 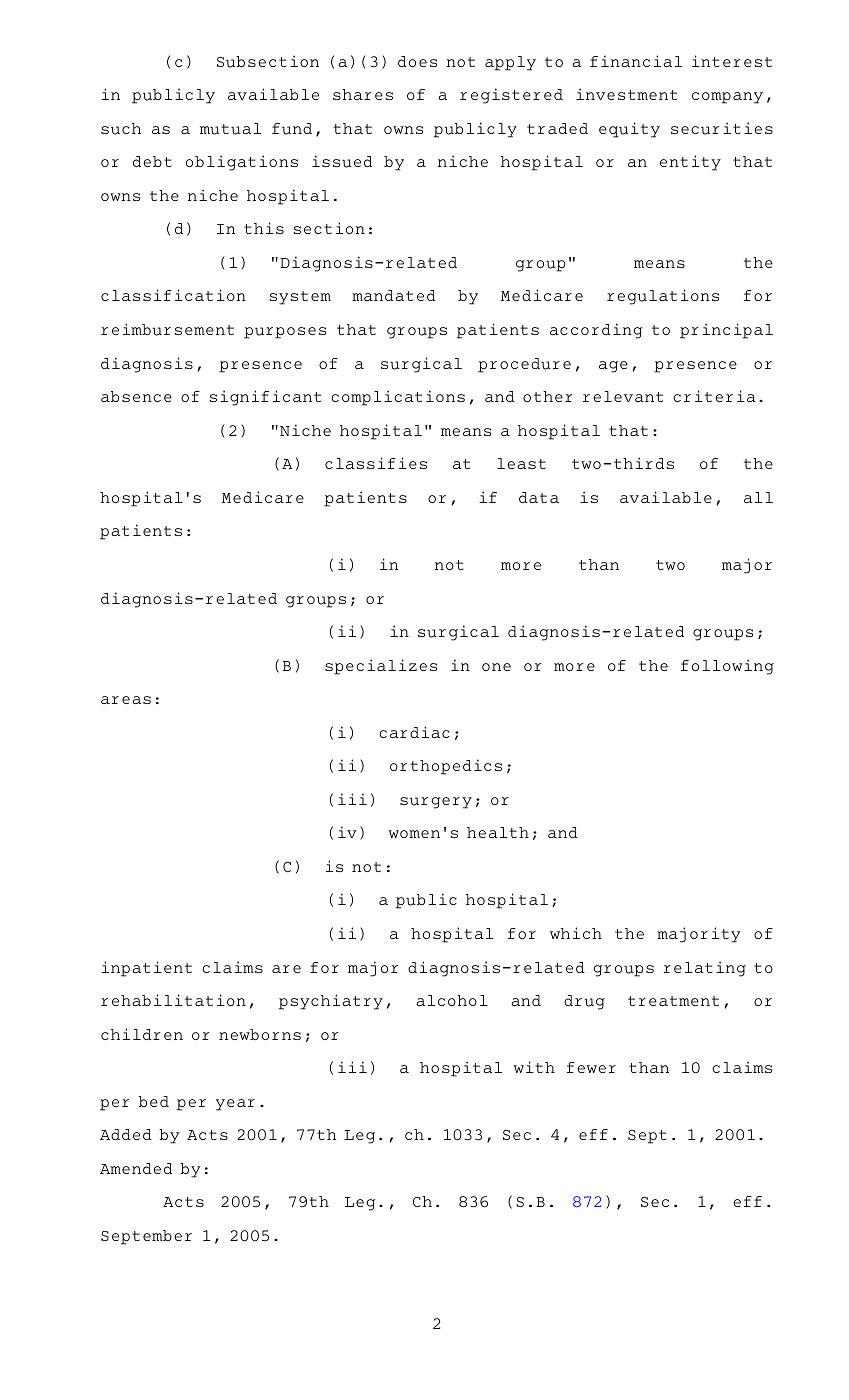 I want to click on fewer, so click(x=591, y=1067).
